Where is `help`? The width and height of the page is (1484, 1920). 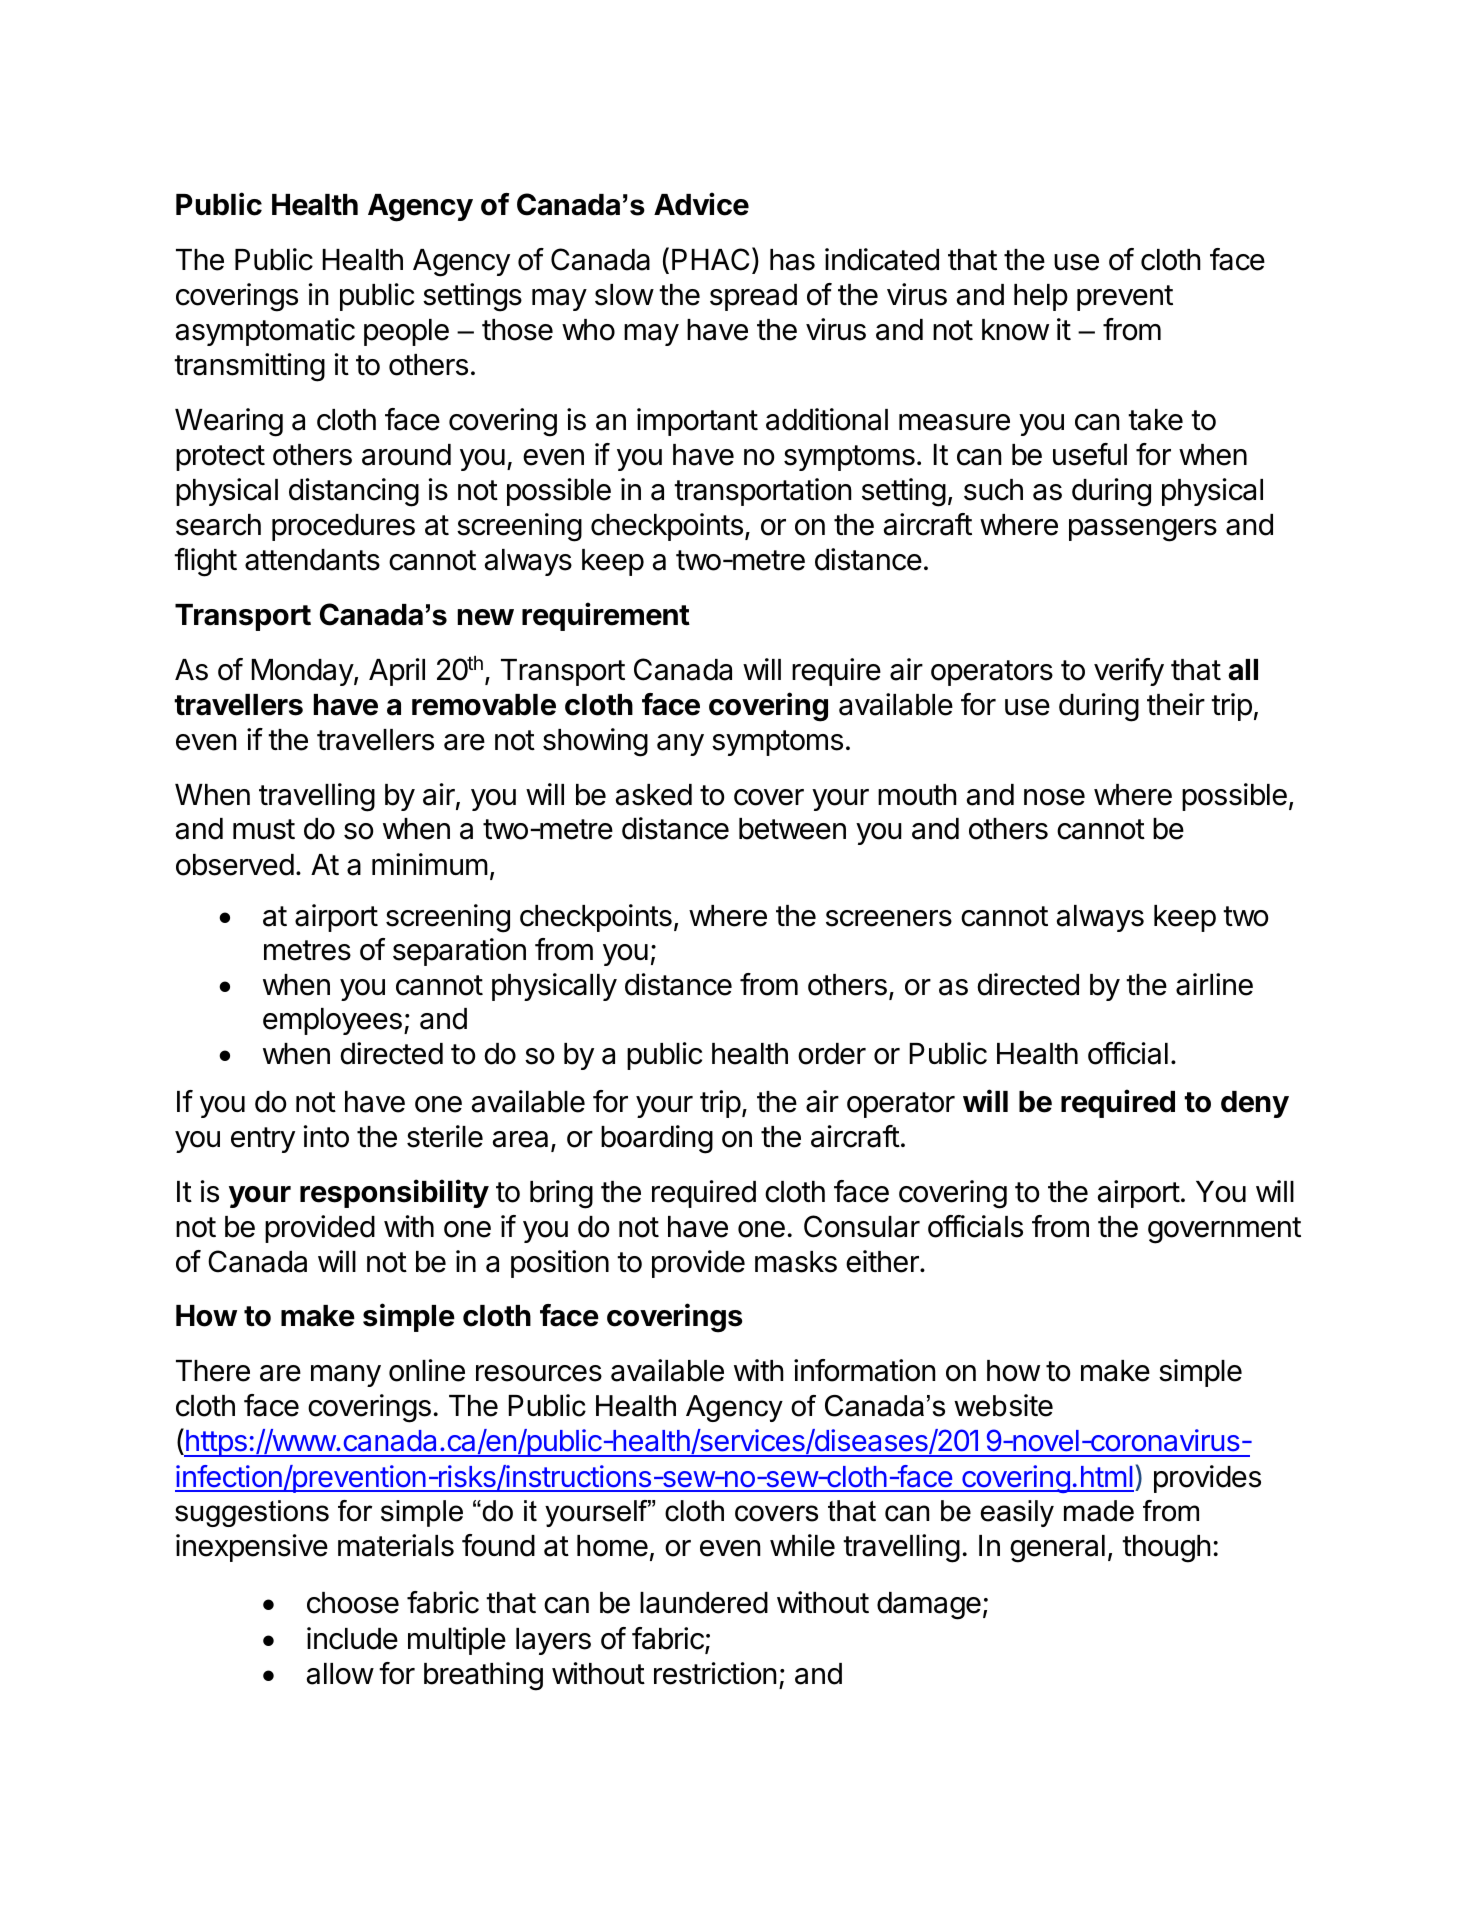
help is located at coordinates (1041, 297).
